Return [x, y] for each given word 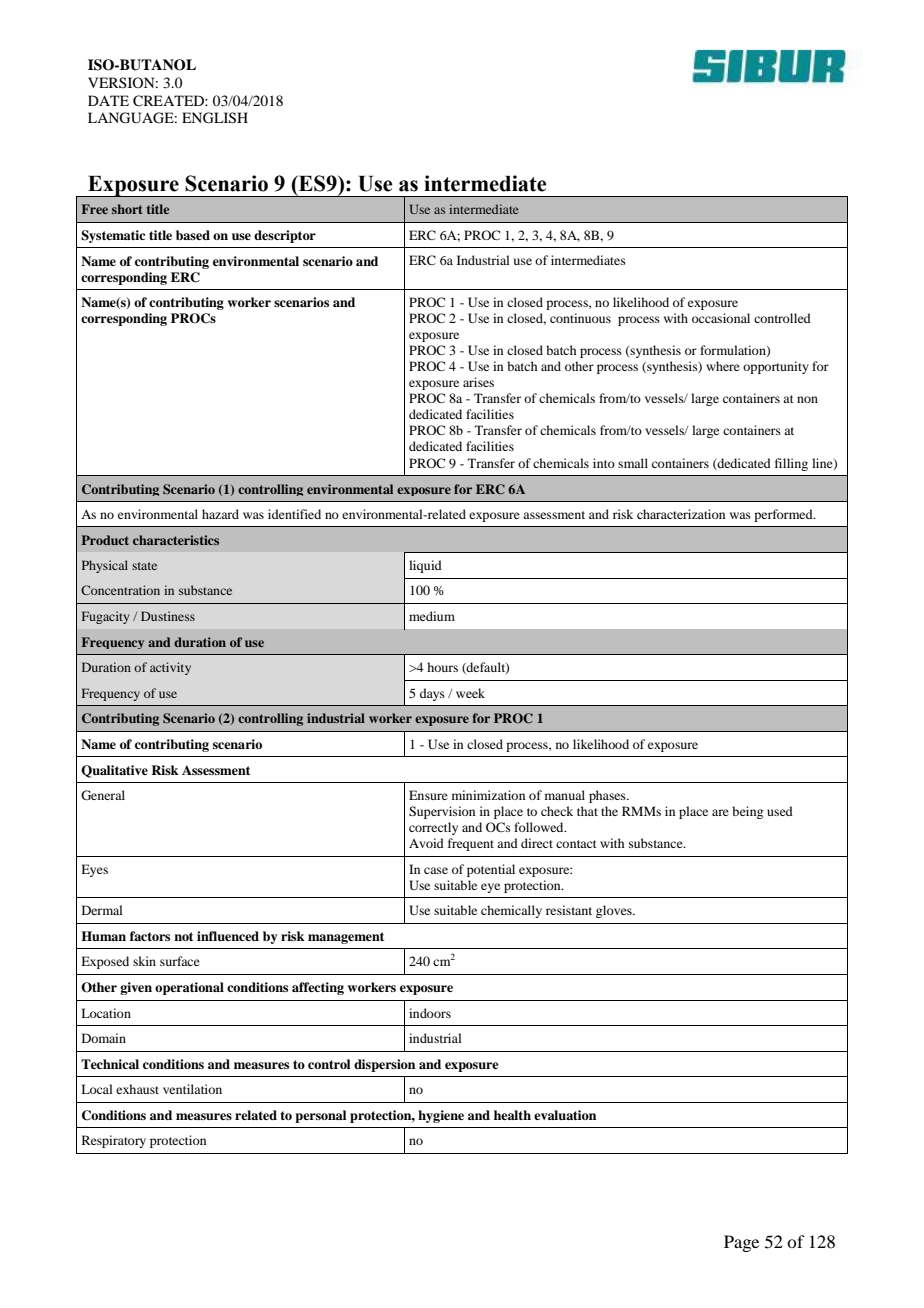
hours [442, 667]
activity [170, 668]
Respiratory [114, 1141]
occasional [721, 318]
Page [741, 1243]
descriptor [285, 236]
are [720, 812]
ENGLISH [215, 118]
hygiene [441, 1116]
